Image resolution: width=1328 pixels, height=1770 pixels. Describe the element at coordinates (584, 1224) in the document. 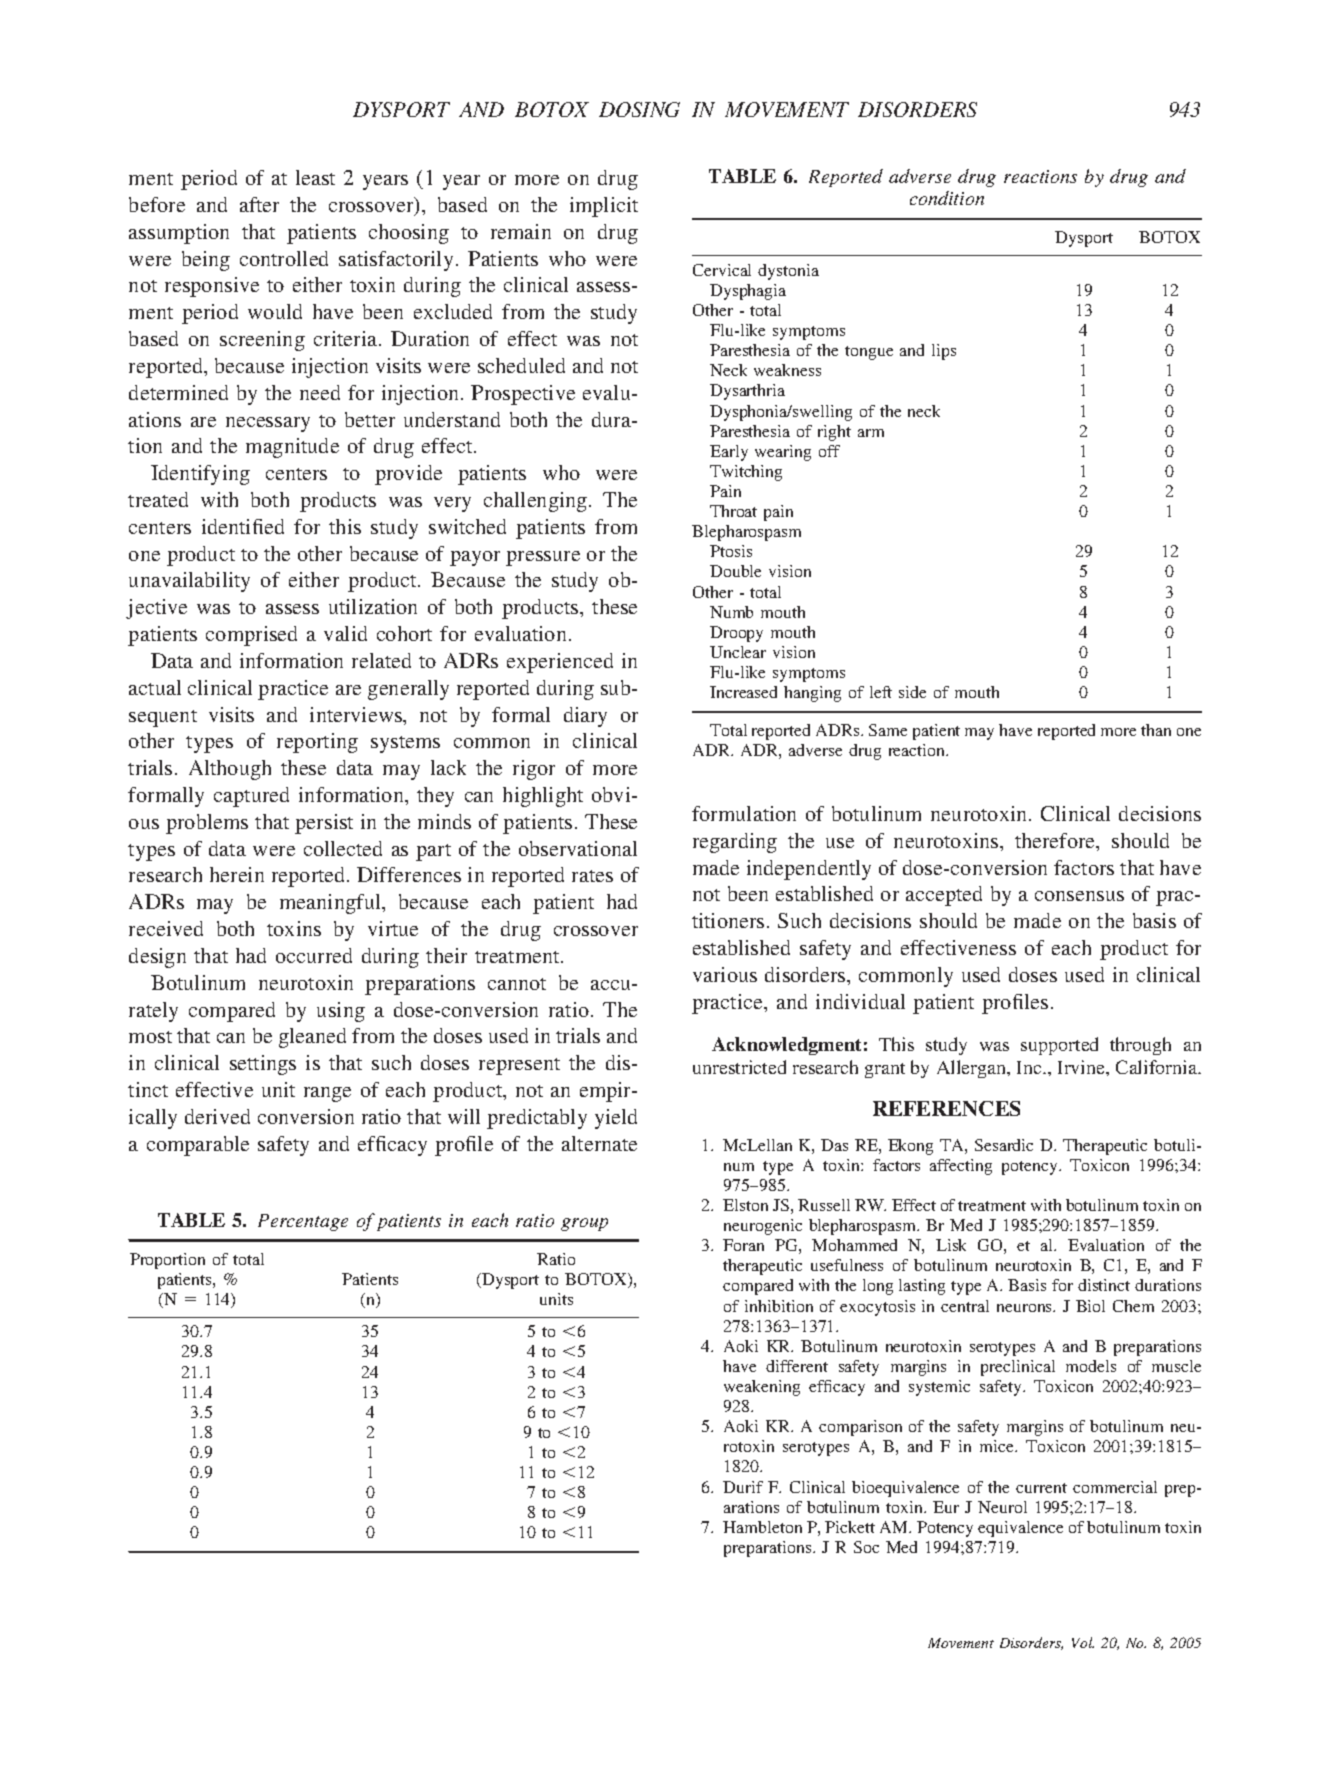

I see `group` at that location.
